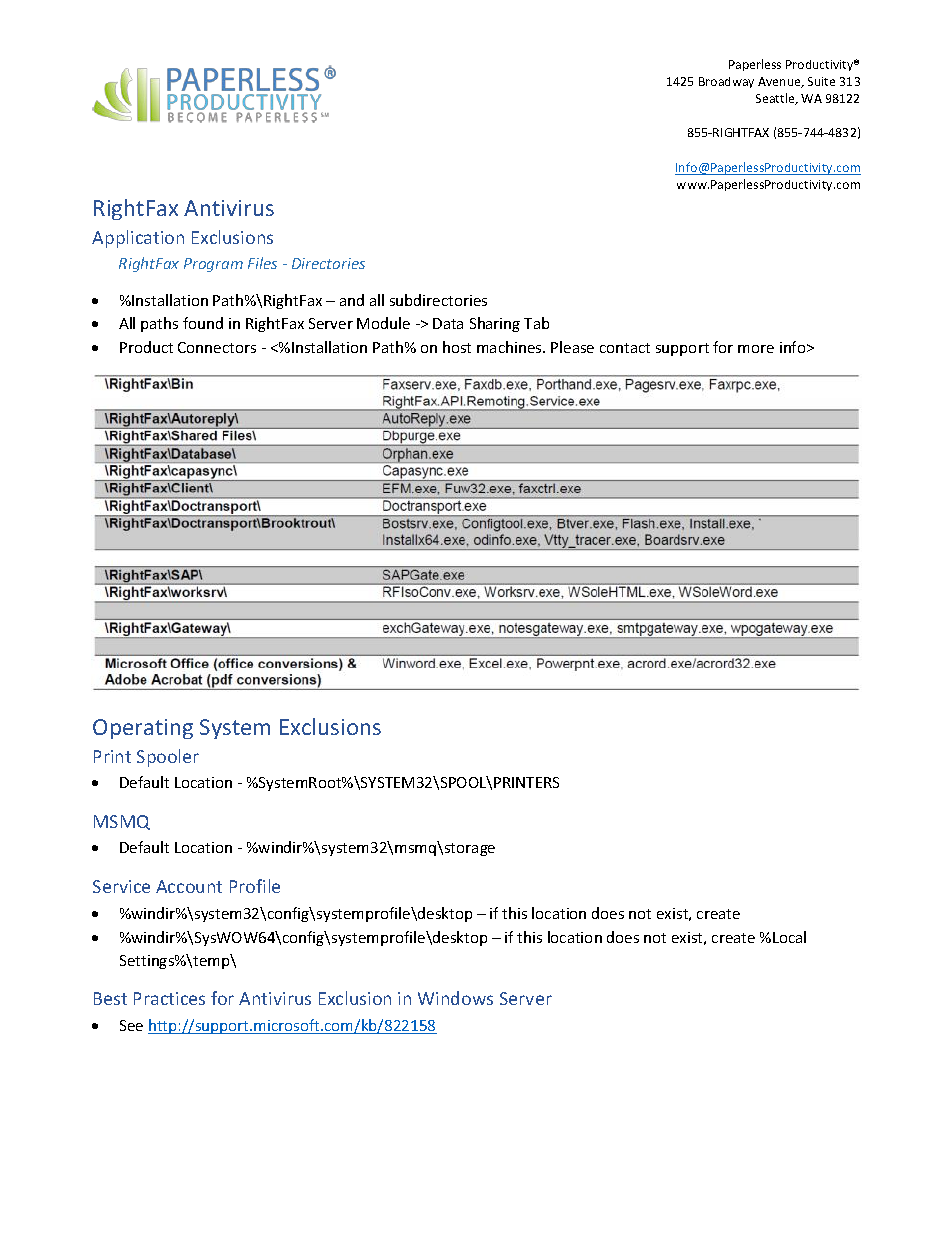 The image size is (952, 1233). What do you see at coordinates (169, 998) in the document?
I see `Practices` at bounding box center [169, 998].
